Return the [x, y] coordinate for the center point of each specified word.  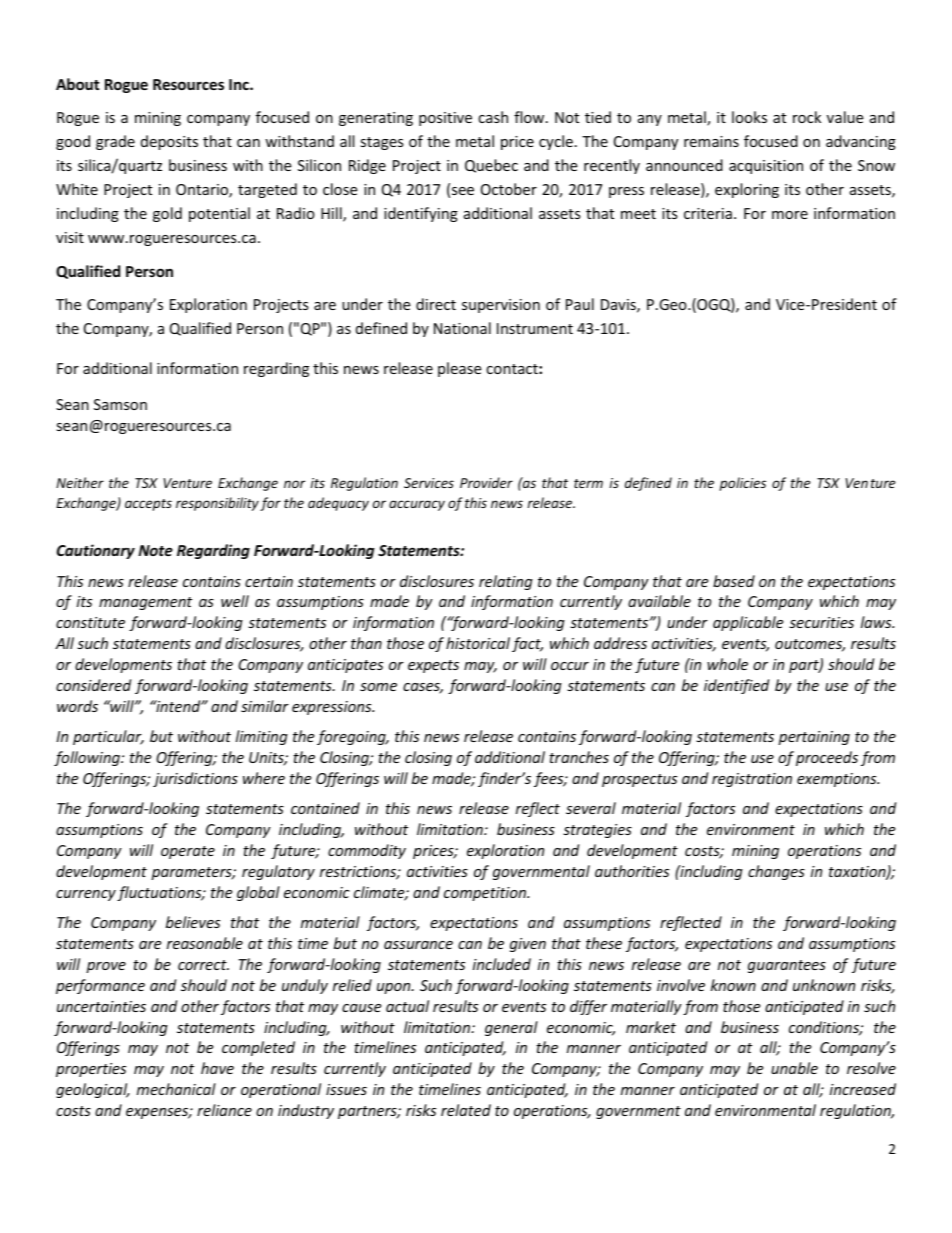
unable [794, 1068]
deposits [169, 142]
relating [506, 582]
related [466, 1110]
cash [493, 117]
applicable [748, 623]
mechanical [176, 1089]
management [145, 603]
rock [807, 117]
